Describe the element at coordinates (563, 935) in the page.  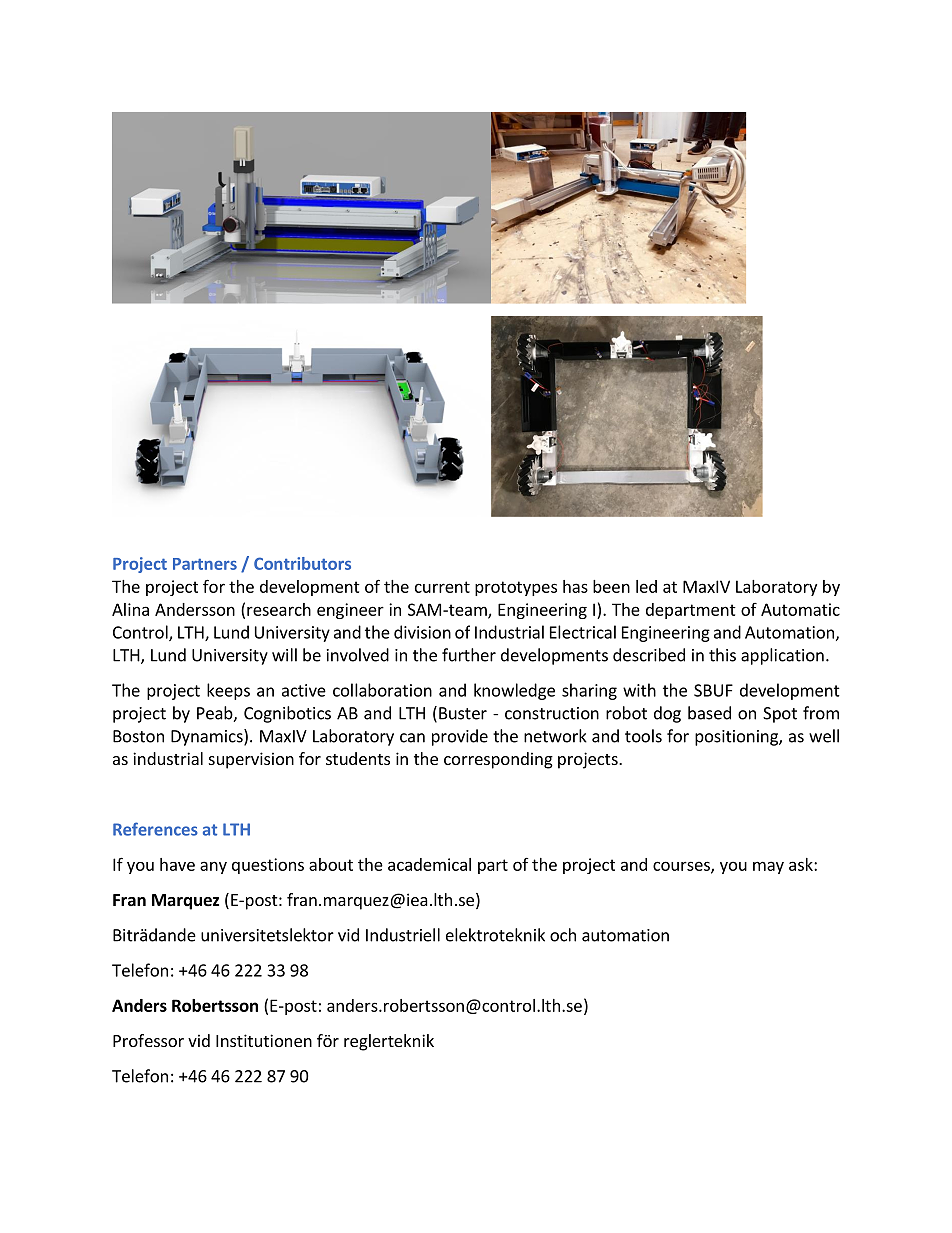
I see `och` at that location.
